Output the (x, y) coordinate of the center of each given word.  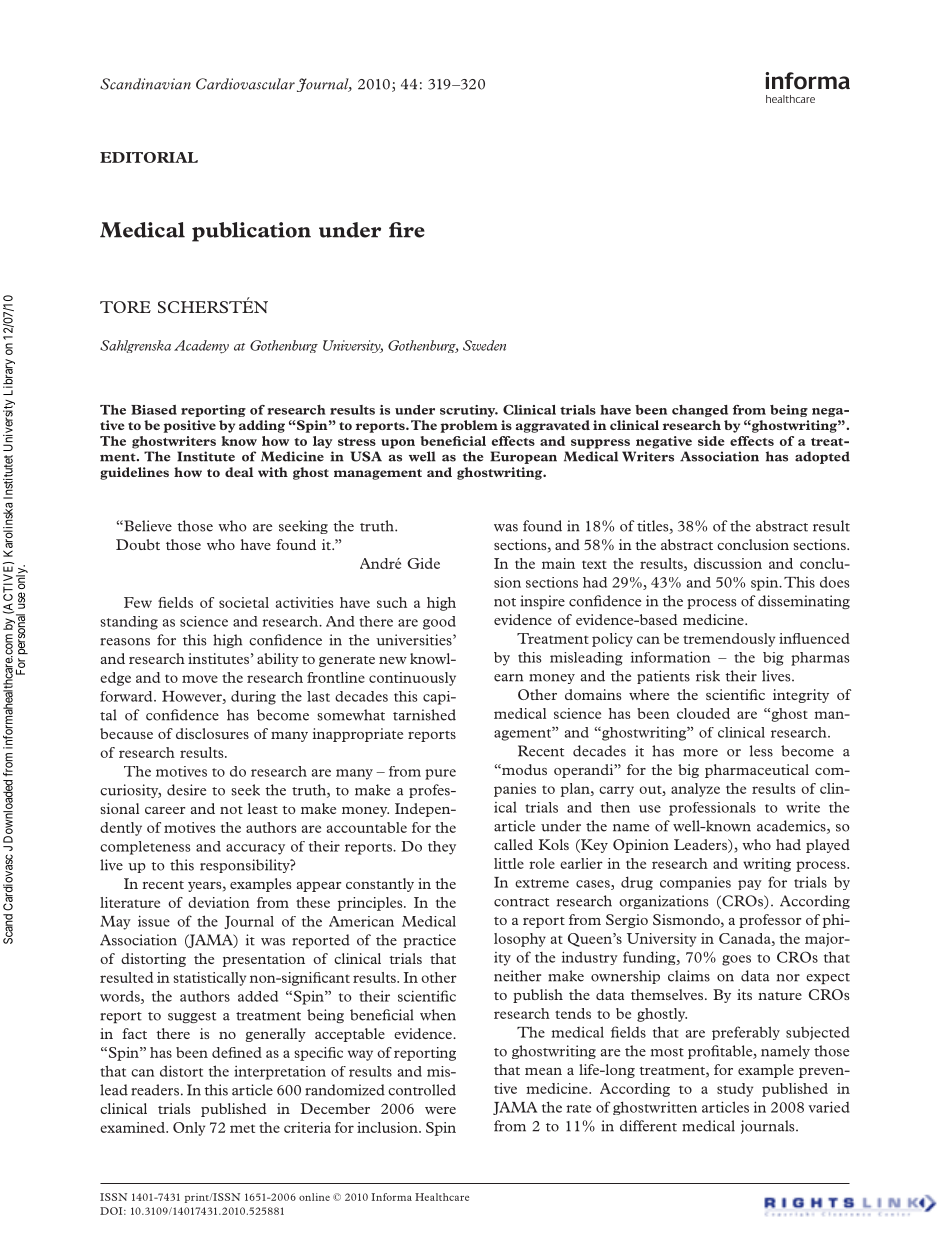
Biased (154, 410)
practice (429, 941)
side (711, 441)
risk (708, 676)
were (440, 1110)
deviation (219, 902)
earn (508, 678)
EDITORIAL (149, 157)
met (242, 1128)
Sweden (484, 345)
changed (700, 411)
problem (469, 426)
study (735, 1090)
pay (750, 885)
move (200, 679)
